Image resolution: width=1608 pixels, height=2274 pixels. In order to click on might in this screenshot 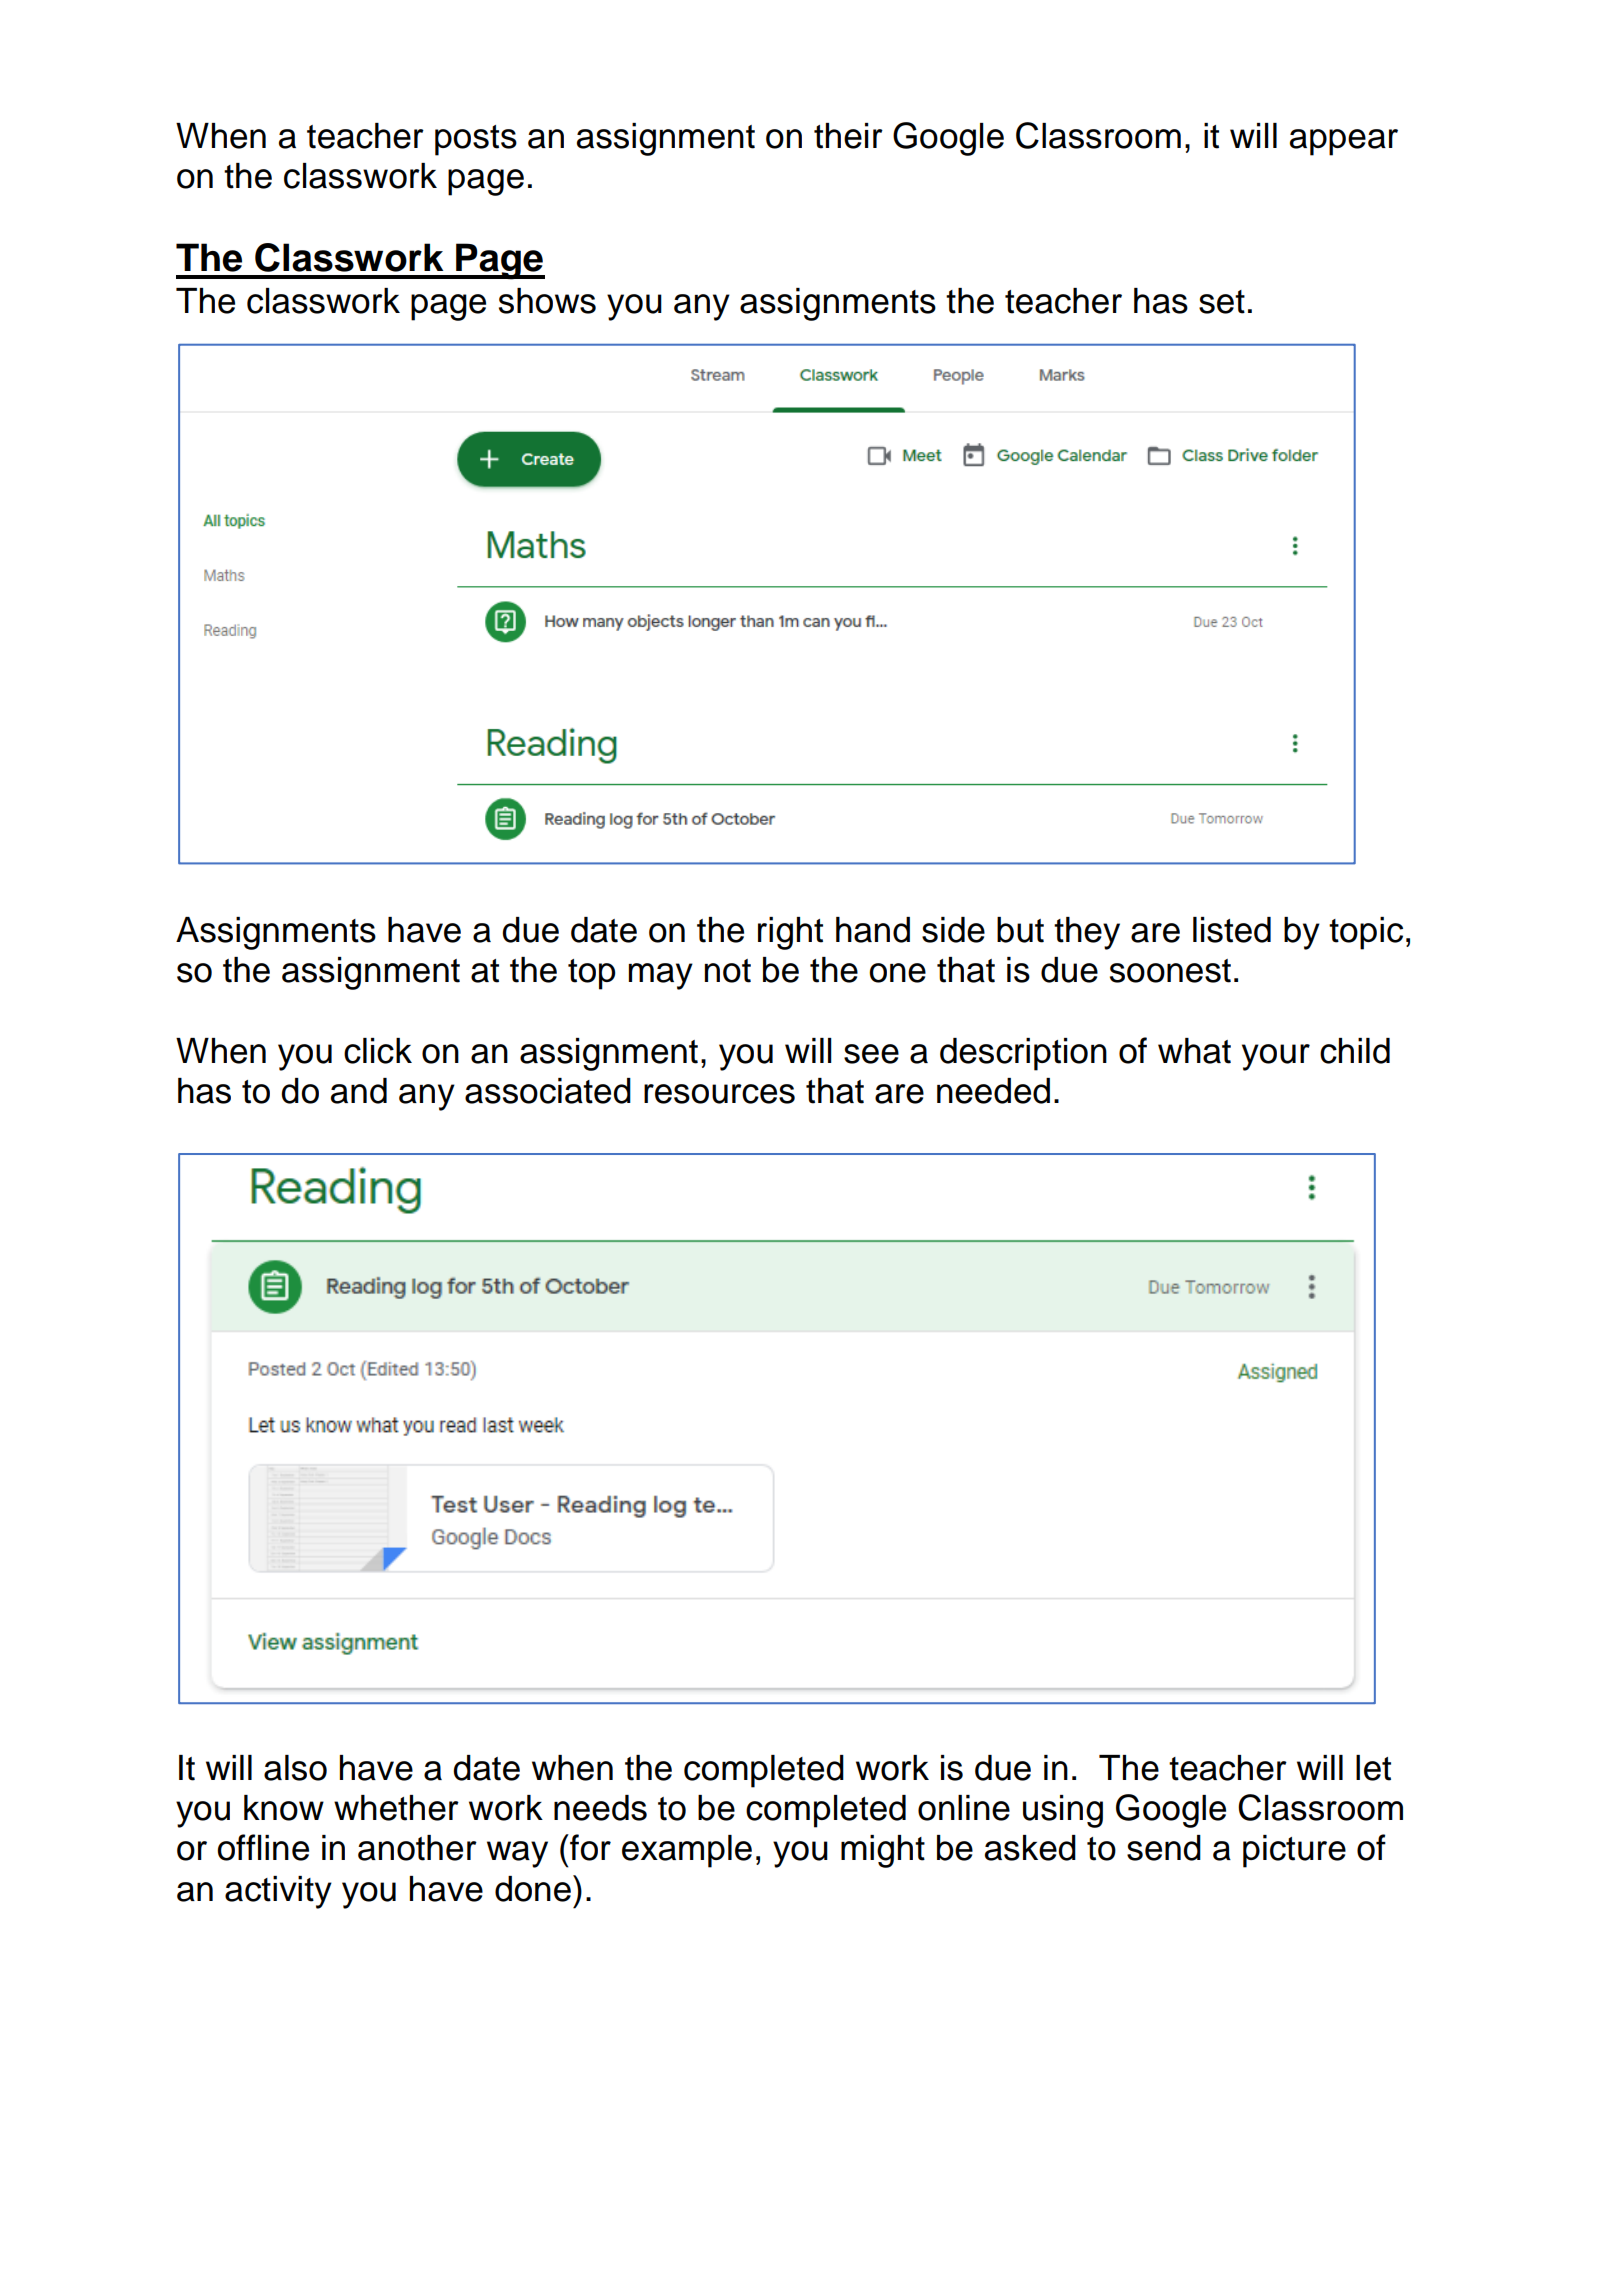, I will do `click(883, 1851)`.
